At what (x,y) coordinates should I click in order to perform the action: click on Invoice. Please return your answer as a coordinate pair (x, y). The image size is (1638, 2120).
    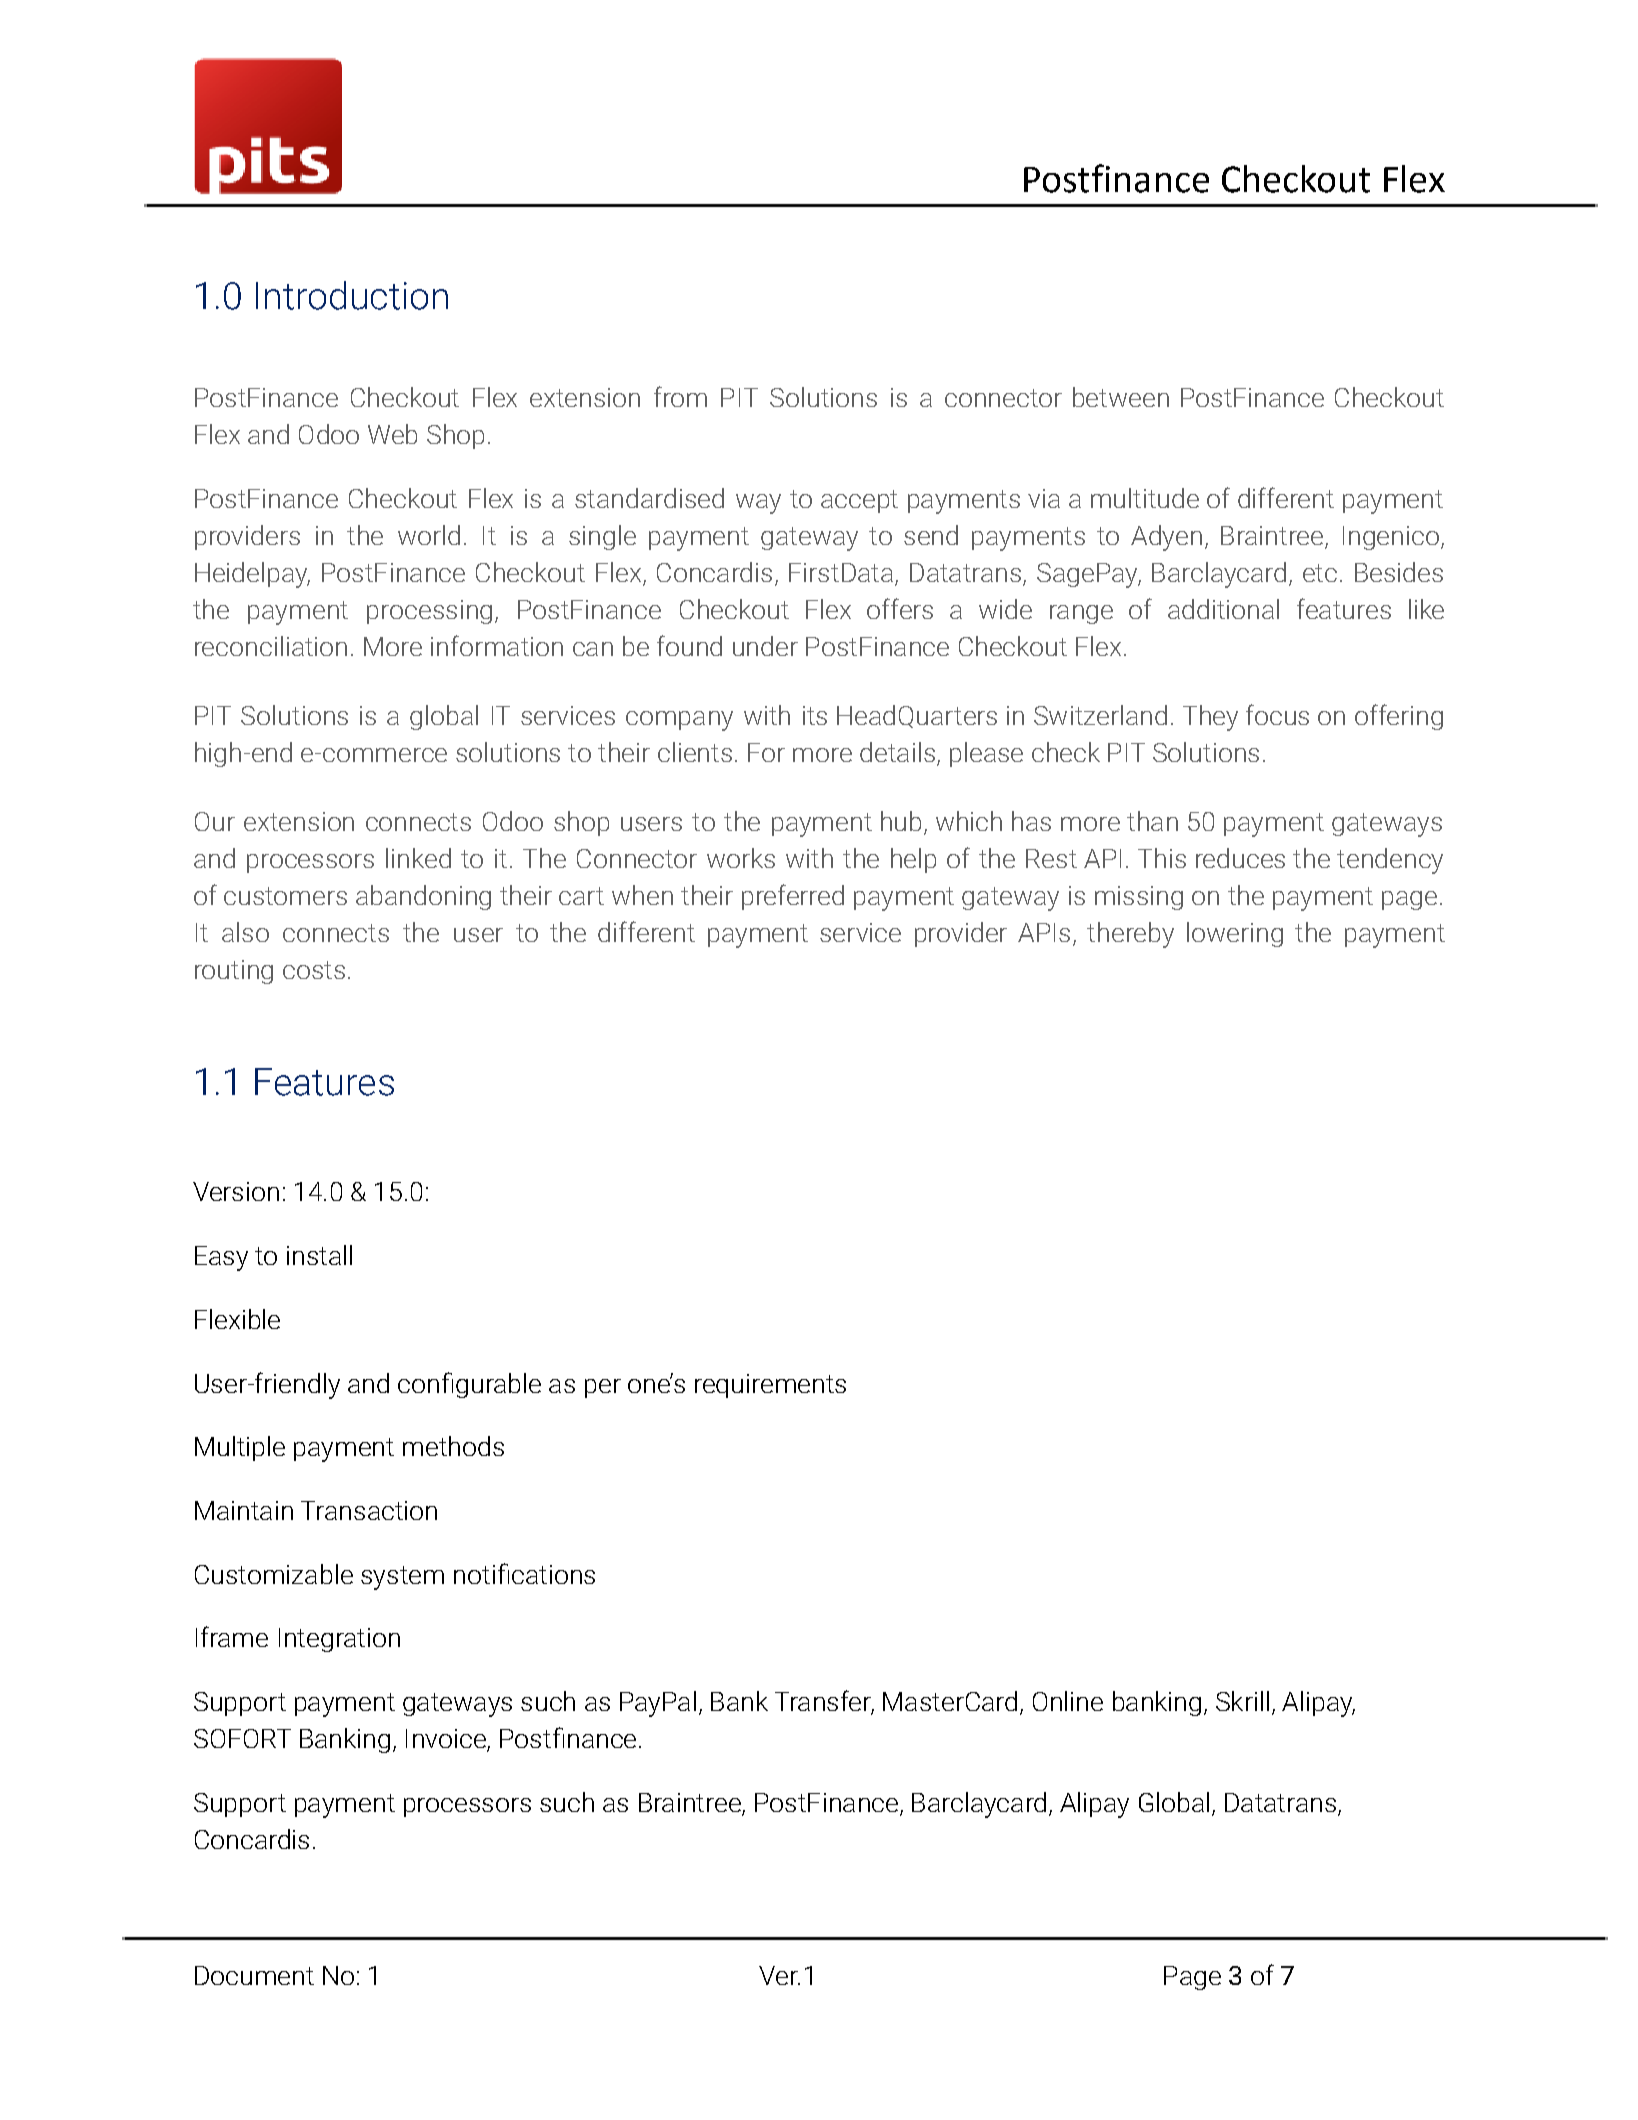
    Looking at the image, I should click on (447, 1740).
